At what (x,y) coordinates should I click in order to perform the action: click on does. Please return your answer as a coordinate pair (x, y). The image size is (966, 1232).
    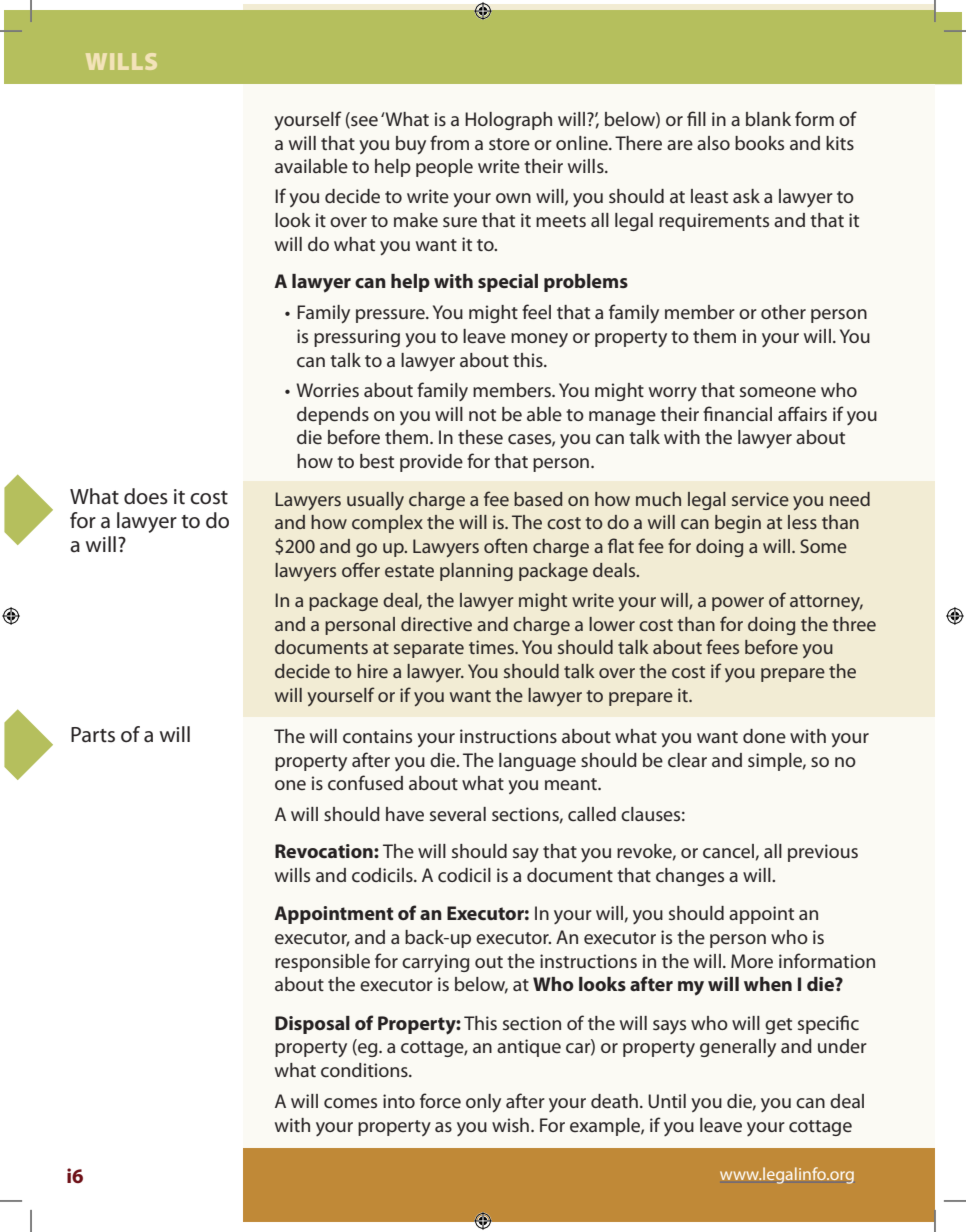
    Looking at the image, I should click on (146, 496).
